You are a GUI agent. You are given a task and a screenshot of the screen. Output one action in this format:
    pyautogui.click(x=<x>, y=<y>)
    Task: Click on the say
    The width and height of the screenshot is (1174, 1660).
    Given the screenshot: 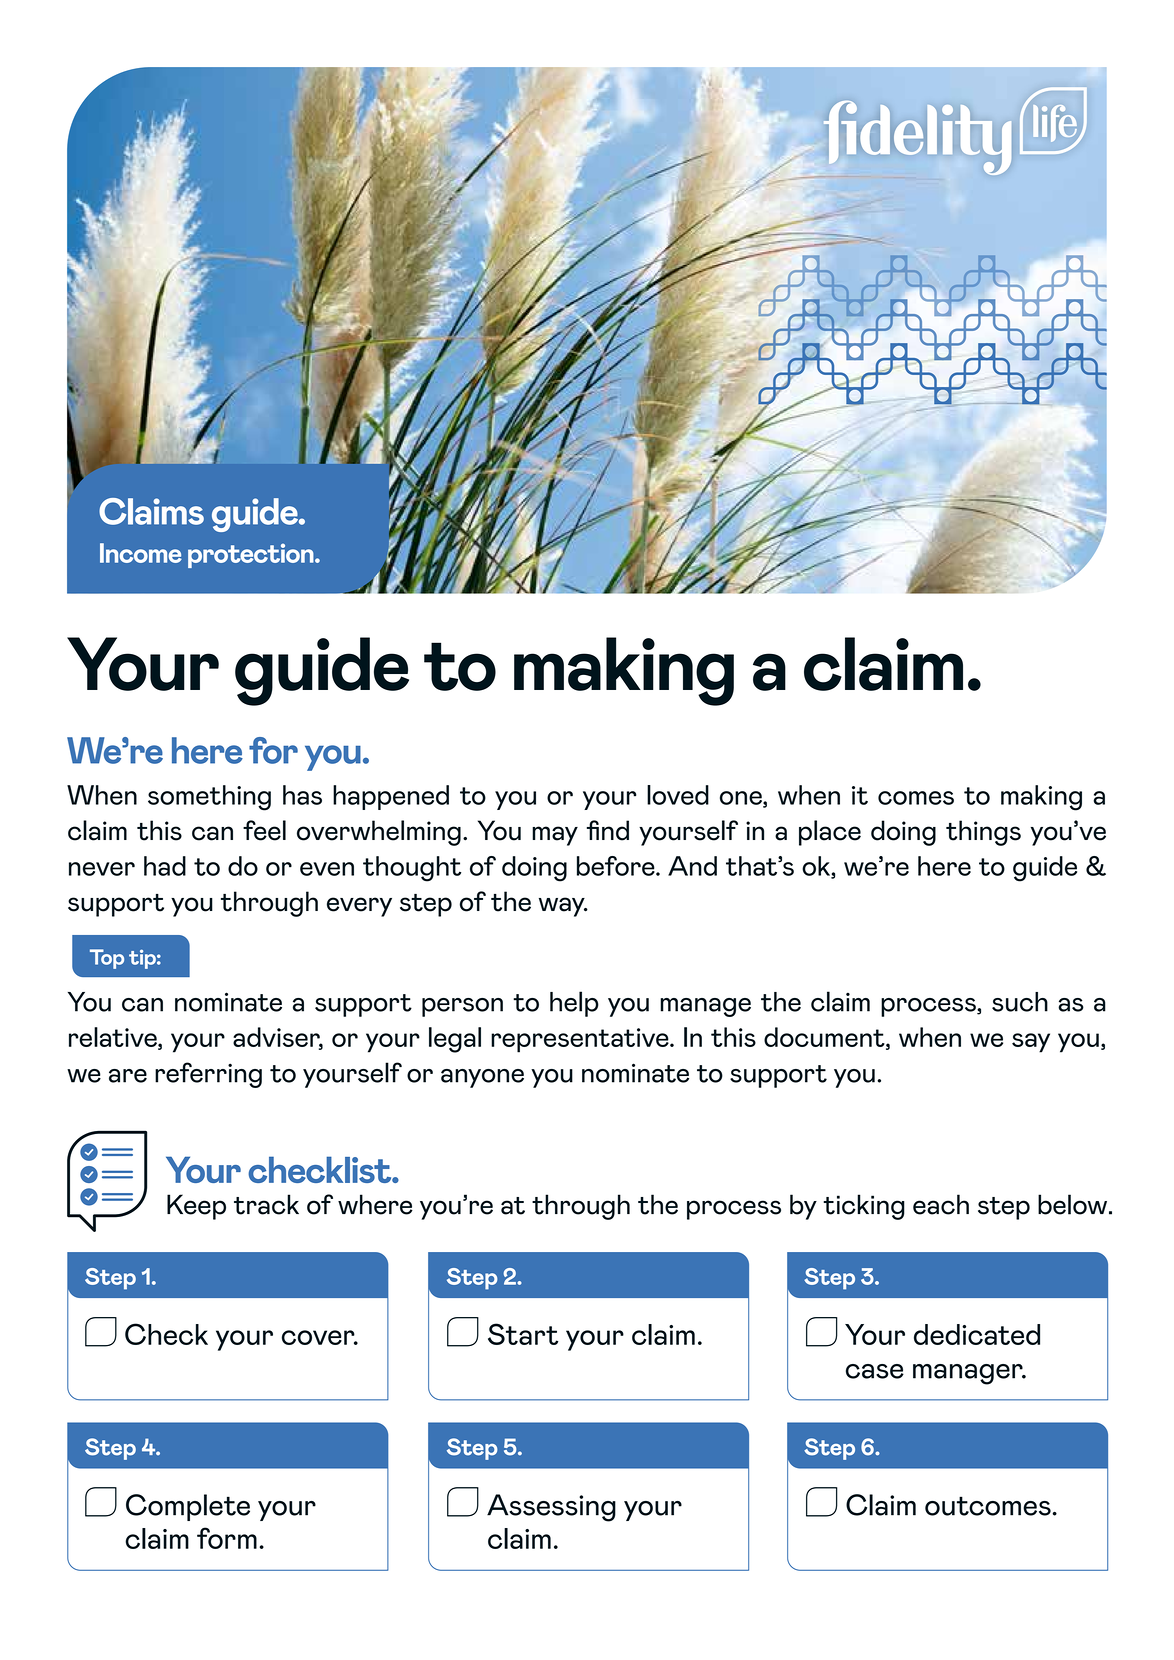 What is the action you would take?
    pyautogui.click(x=1031, y=1043)
